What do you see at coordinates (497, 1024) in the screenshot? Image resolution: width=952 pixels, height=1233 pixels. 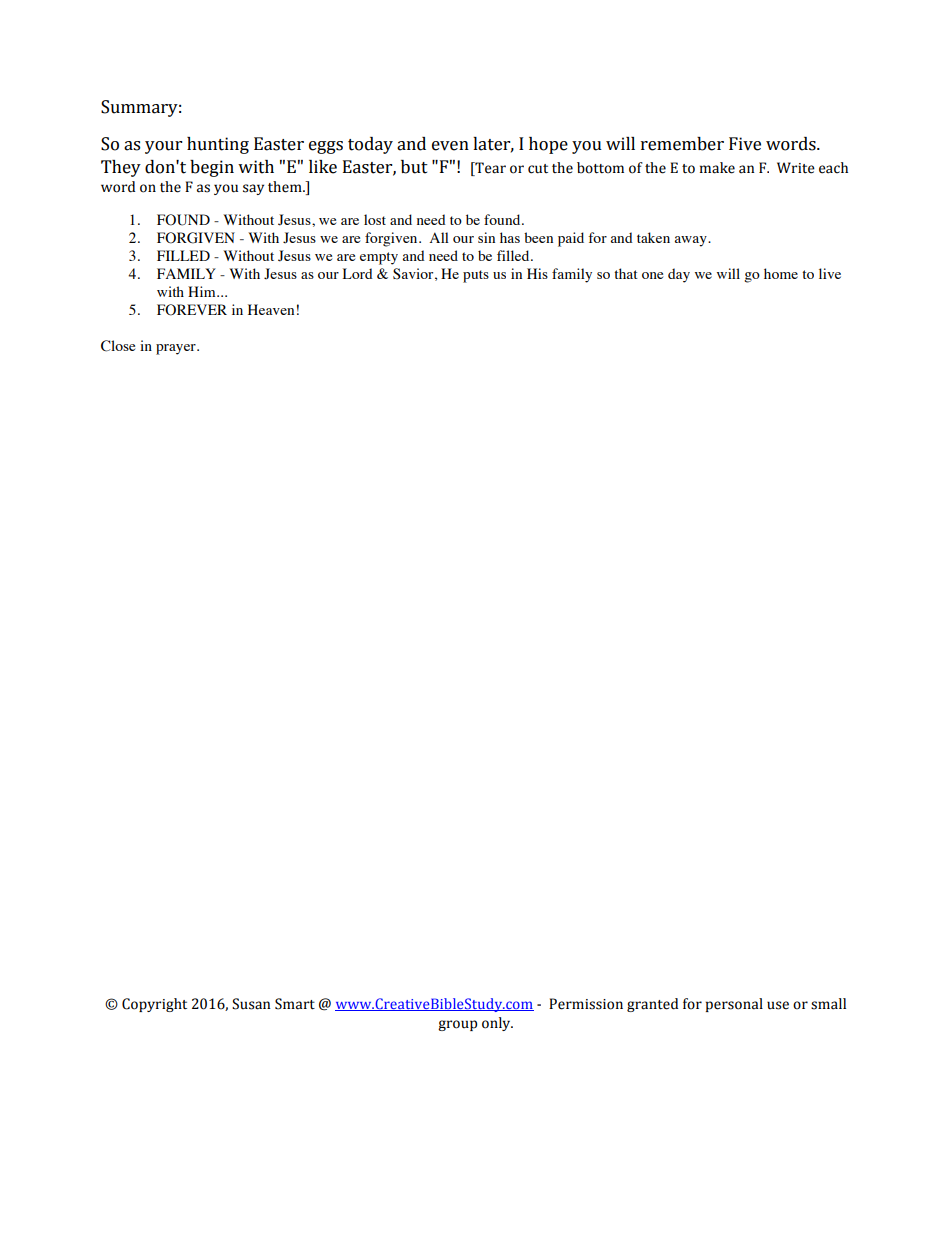 I see `only` at bounding box center [497, 1024].
